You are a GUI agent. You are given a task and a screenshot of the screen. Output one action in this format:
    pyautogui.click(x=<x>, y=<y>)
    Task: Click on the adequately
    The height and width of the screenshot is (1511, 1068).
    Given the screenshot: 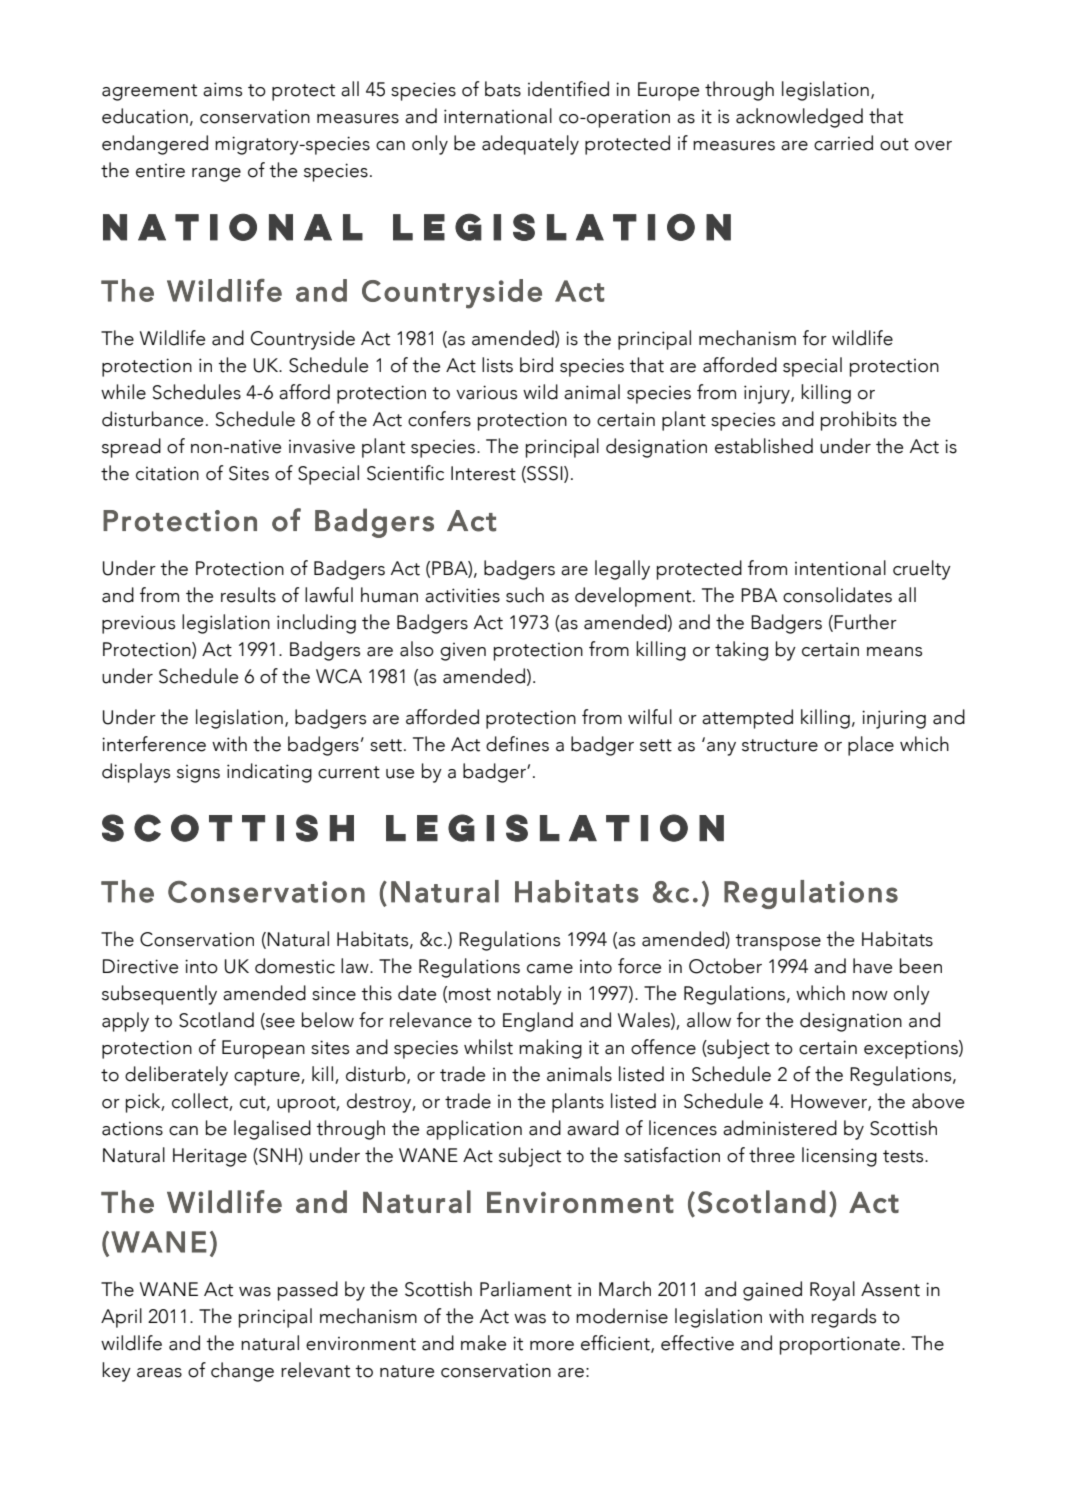 What is the action you would take?
    pyautogui.click(x=530, y=145)
